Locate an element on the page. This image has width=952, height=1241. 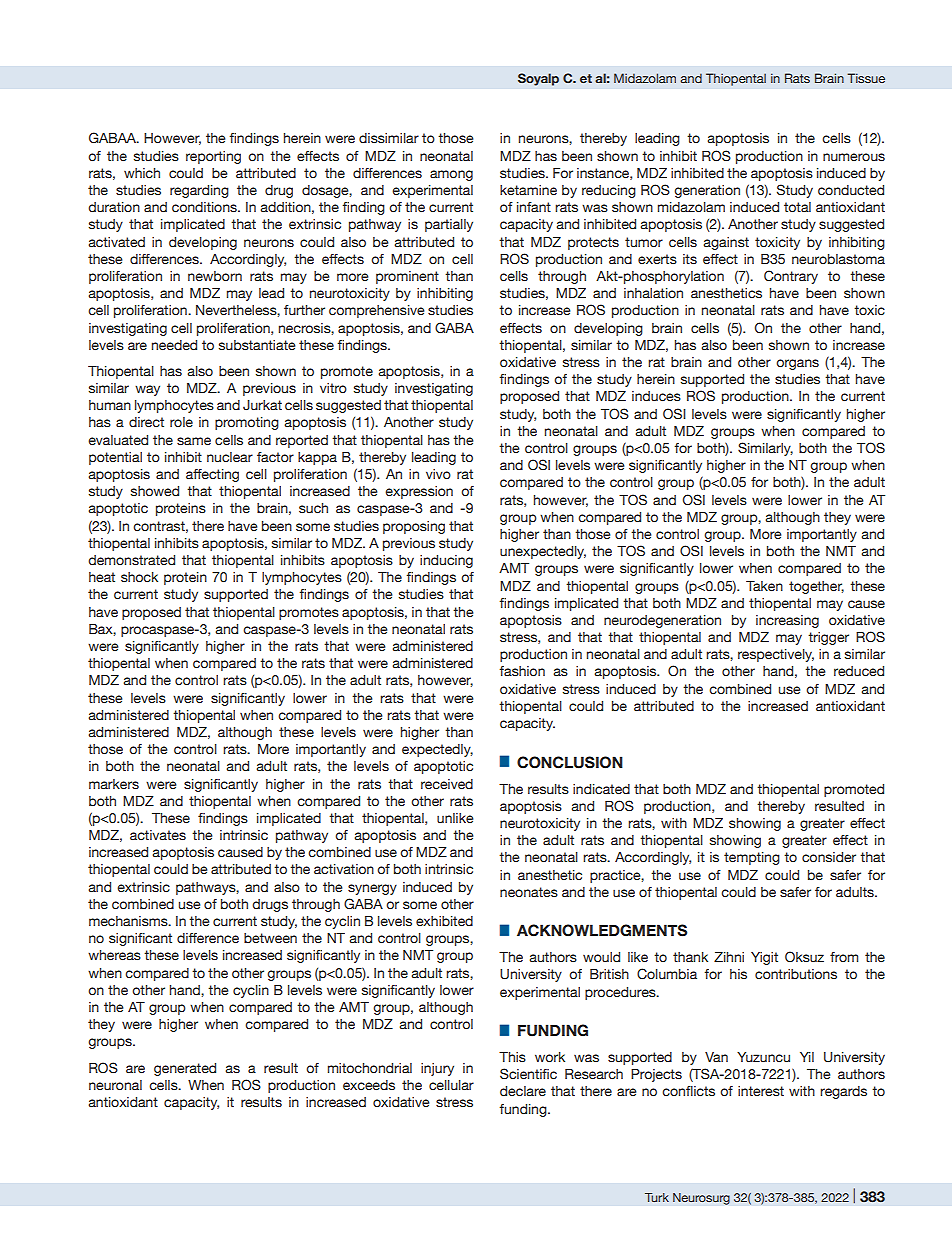
respectively is located at coordinates (776, 655).
